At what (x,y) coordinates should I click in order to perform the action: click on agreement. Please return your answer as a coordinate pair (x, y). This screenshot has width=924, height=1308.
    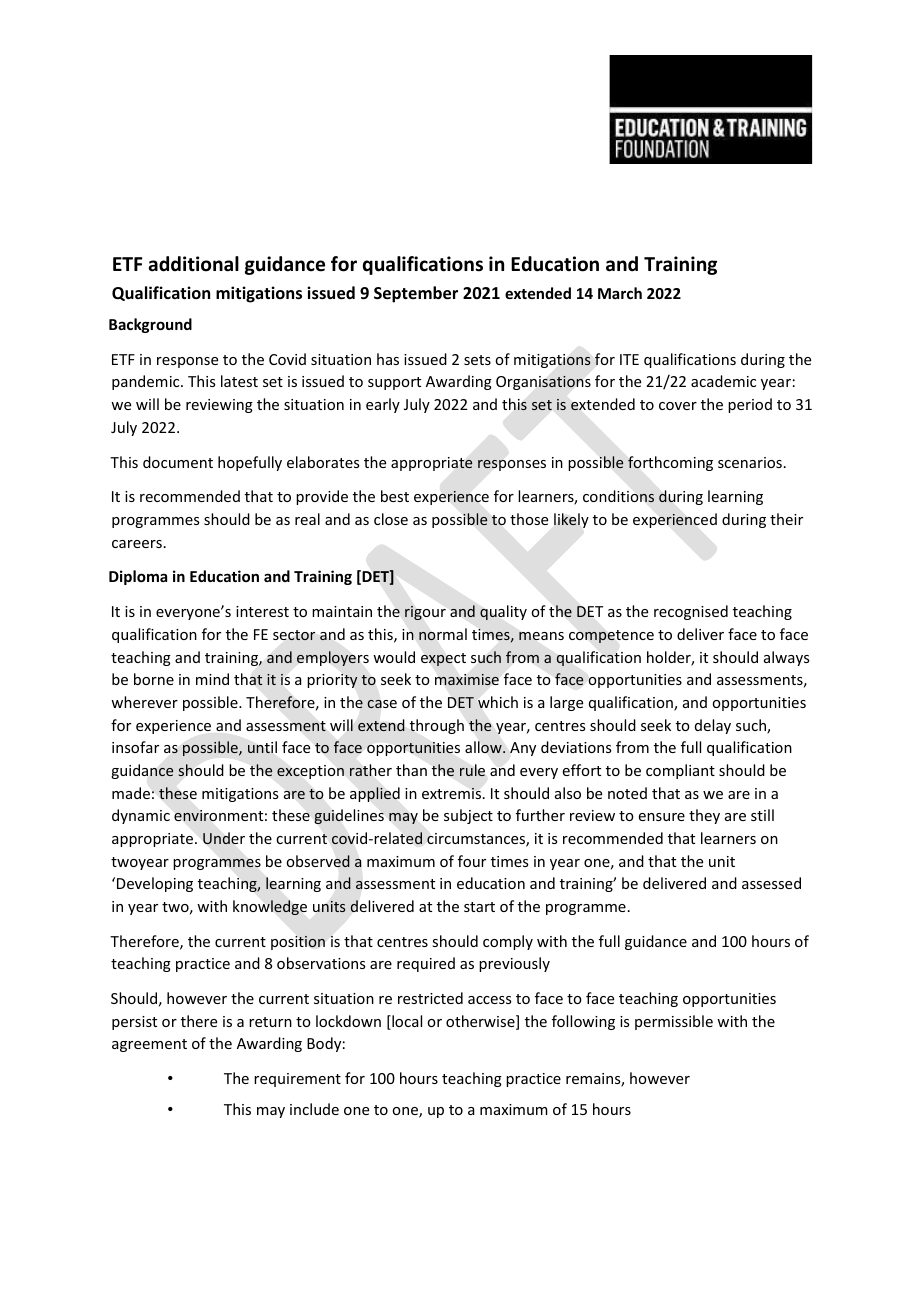
    Looking at the image, I should click on (149, 1045).
